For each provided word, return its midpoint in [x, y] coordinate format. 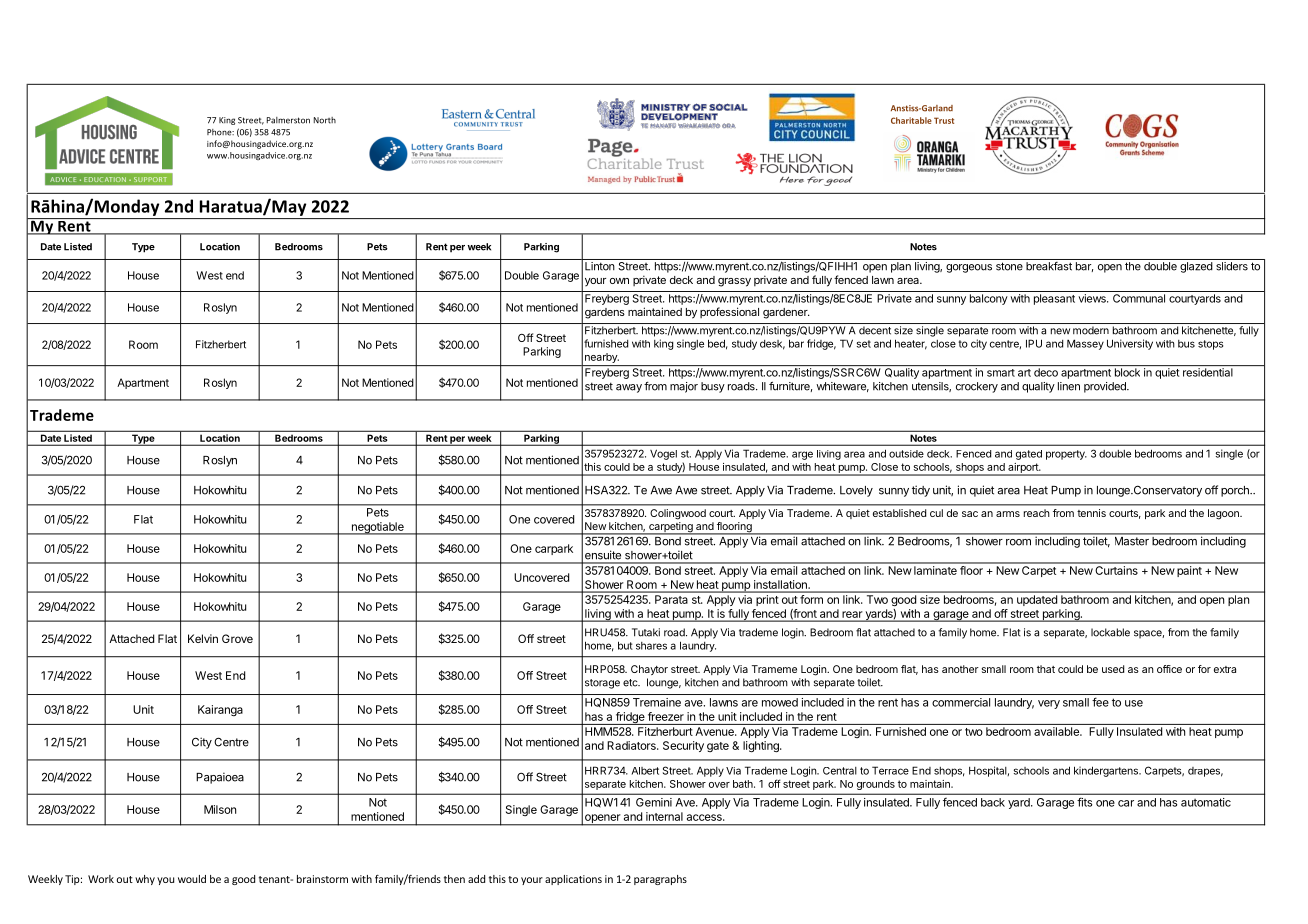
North [325, 120]
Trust [944, 120]
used [1113, 669]
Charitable [911, 120]
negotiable [377, 528]
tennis [1091, 513]
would [192, 879]
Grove [237, 638]
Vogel [663, 454]
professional [729, 312]
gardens [605, 313]
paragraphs [660, 880]
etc [631, 683]
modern [1091, 330]
